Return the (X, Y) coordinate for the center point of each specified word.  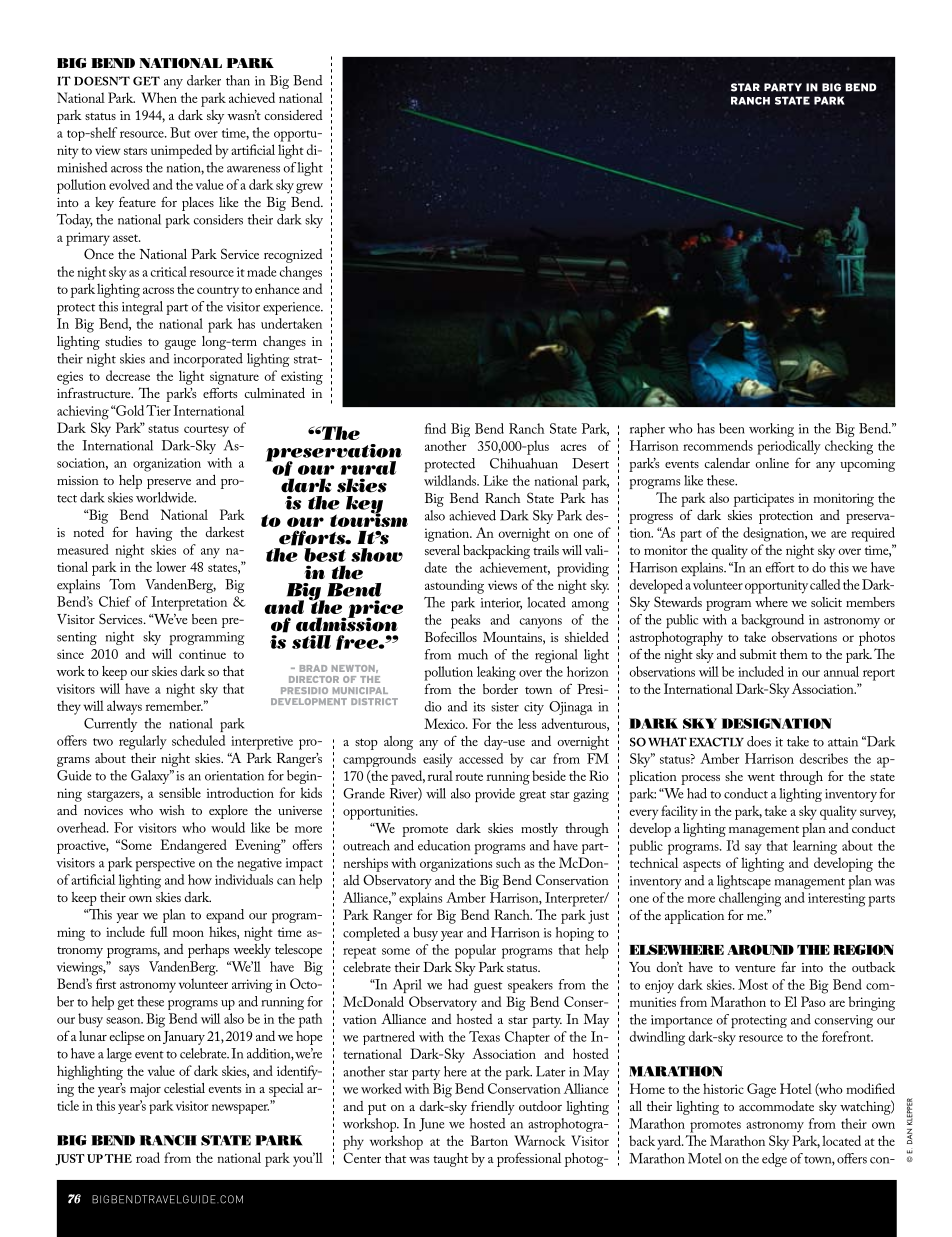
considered (294, 115)
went (761, 777)
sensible (180, 792)
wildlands (451, 480)
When (159, 97)
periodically (789, 447)
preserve (169, 484)
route (469, 777)
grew (309, 188)
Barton (489, 1140)
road (148, 1157)
